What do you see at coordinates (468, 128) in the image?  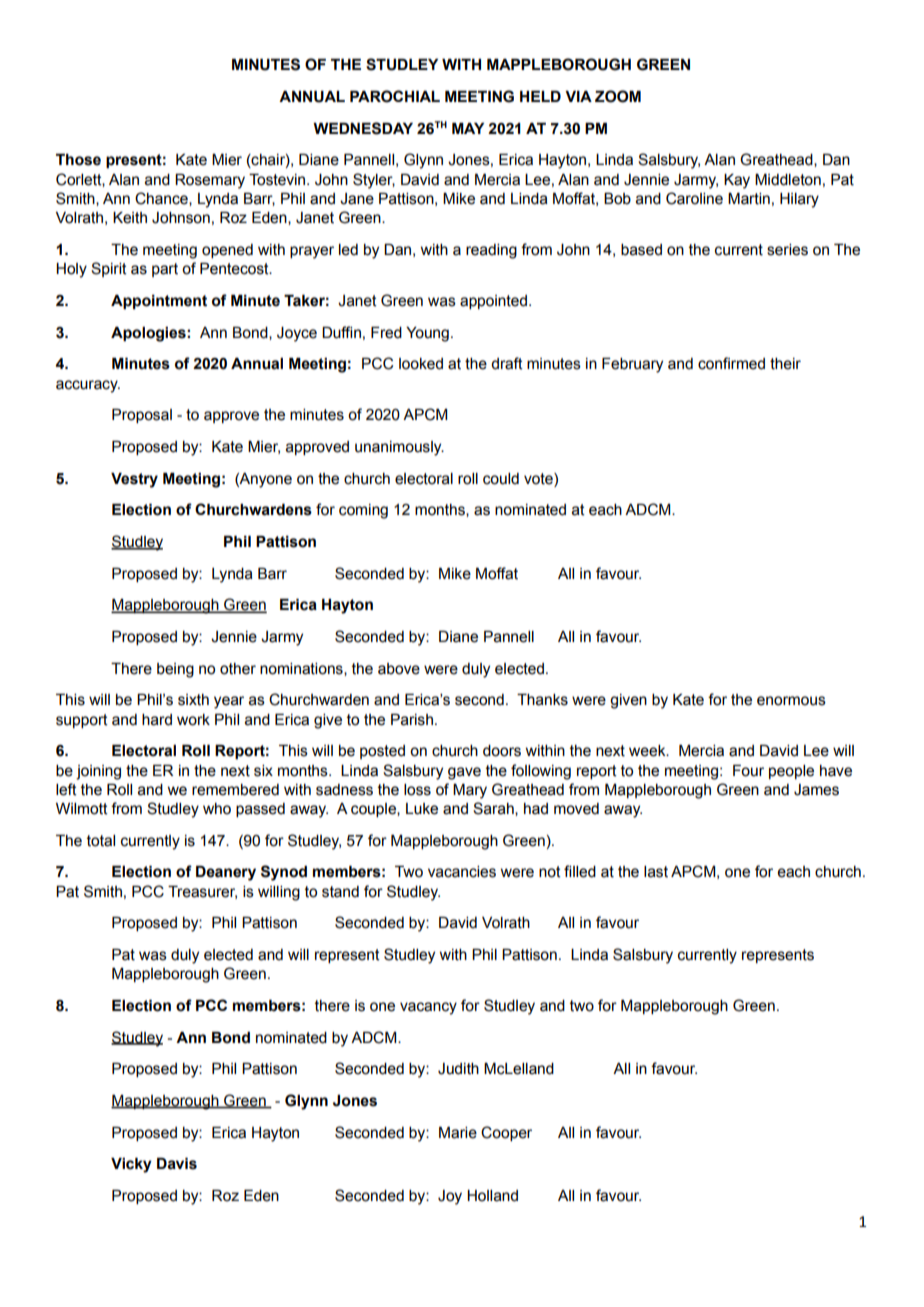 I see `MAY` at bounding box center [468, 128].
